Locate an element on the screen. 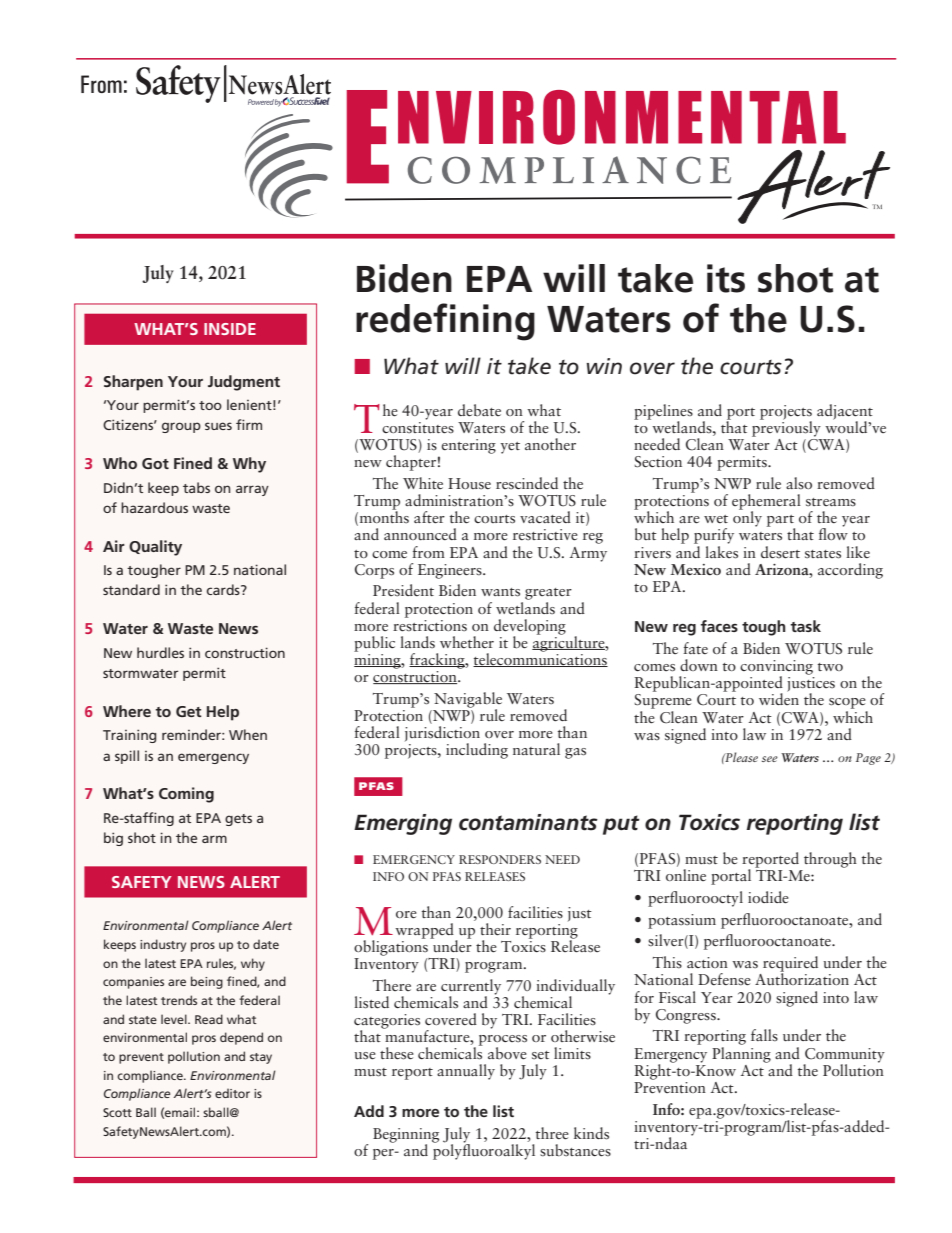 This screenshot has width=952, height=1233. task is located at coordinates (805, 626).
